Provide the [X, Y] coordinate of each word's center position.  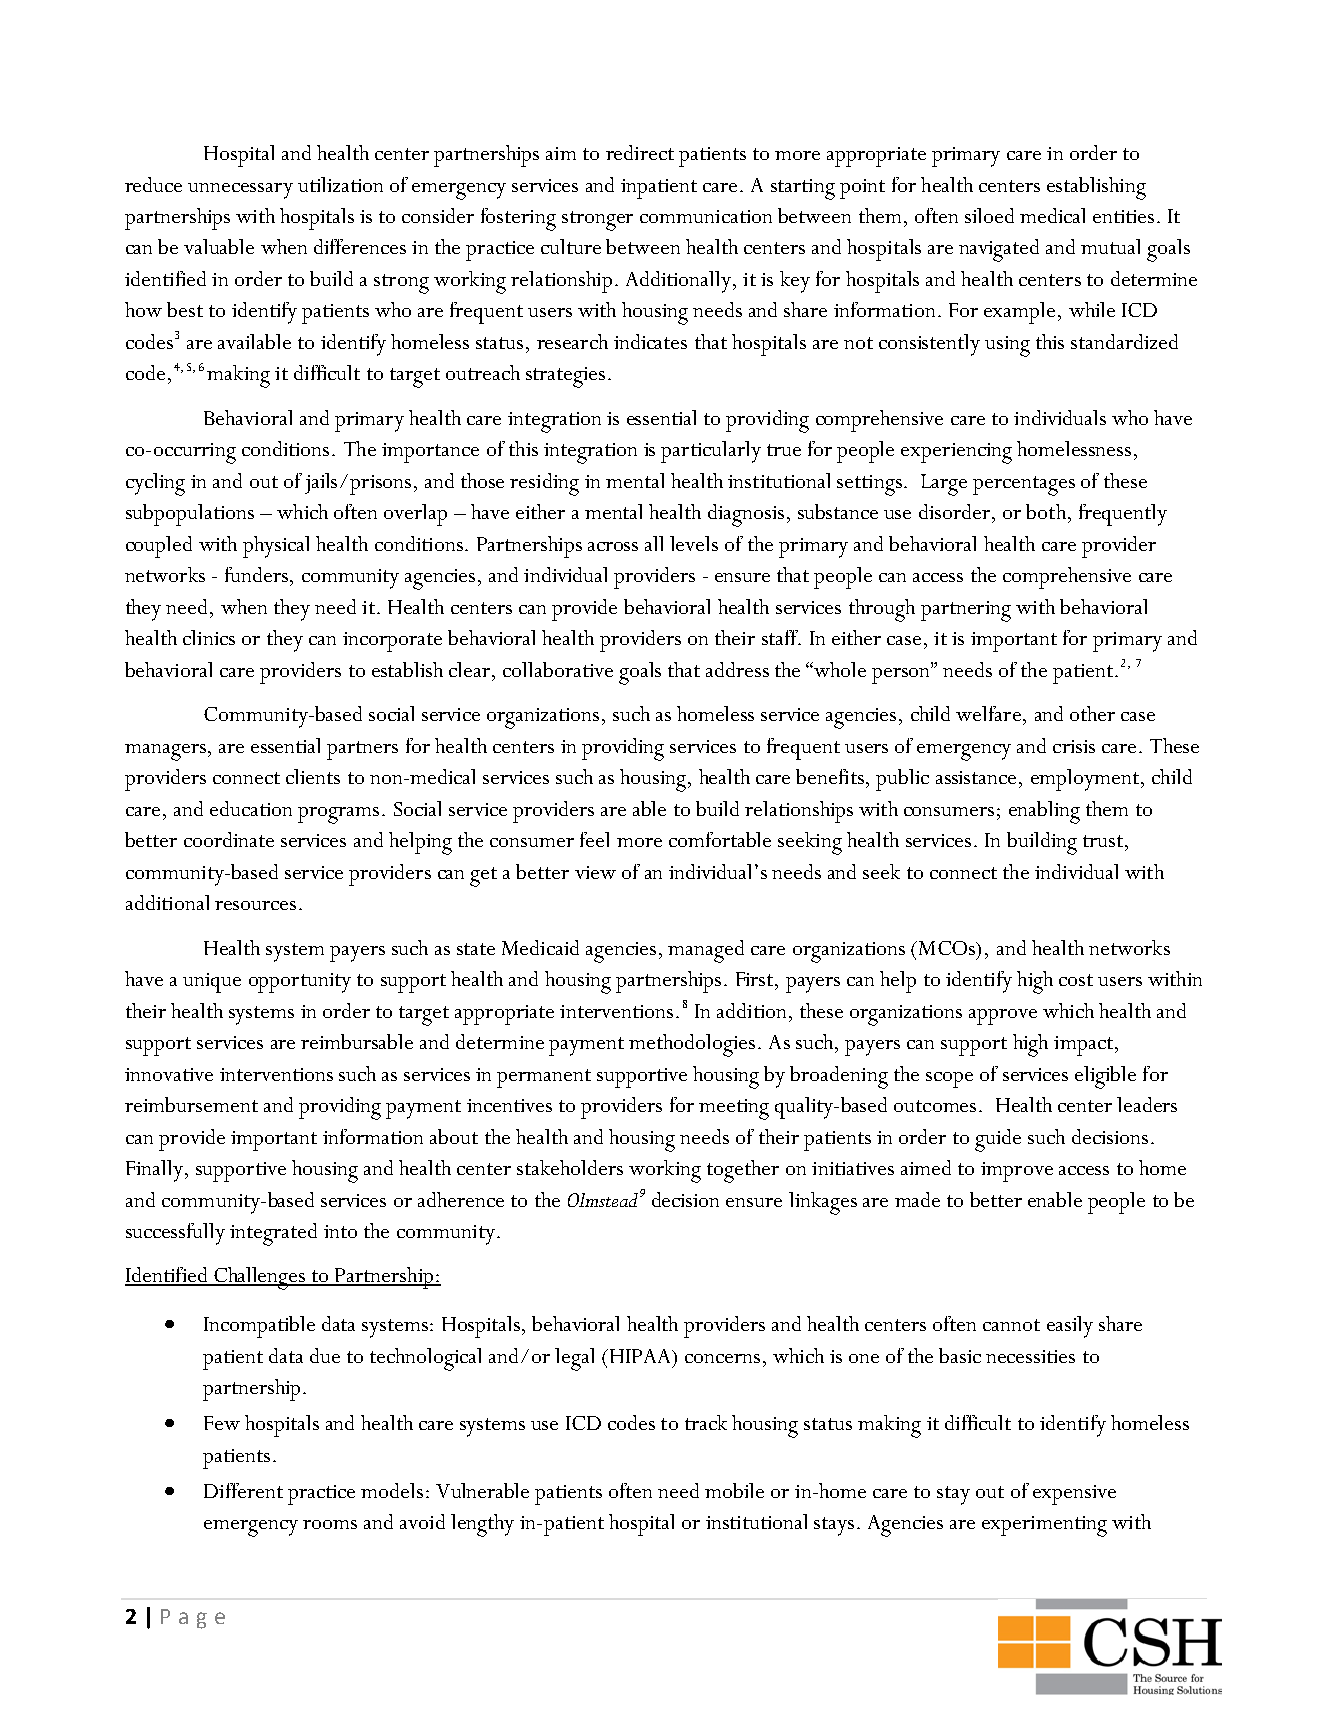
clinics [209, 637]
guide [998, 1140]
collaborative [558, 669]
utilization [340, 184]
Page [193, 1619]
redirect [640, 152]
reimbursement [191, 1104]
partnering [966, 611]
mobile [734, 1490]
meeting [734, 1109]
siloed [989, 215]
